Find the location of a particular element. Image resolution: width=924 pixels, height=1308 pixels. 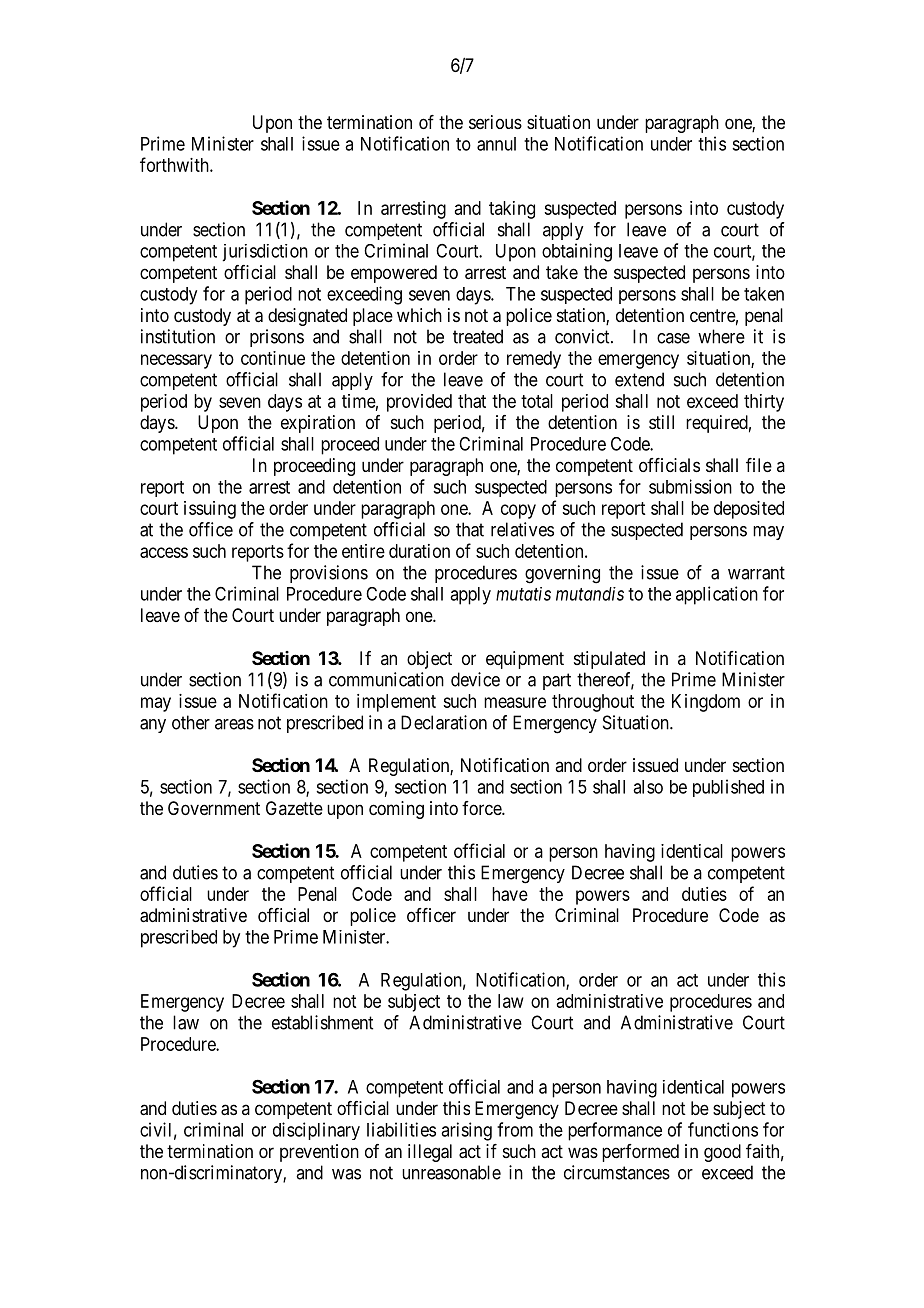

obtaining is located at coordinates (577, 252).
